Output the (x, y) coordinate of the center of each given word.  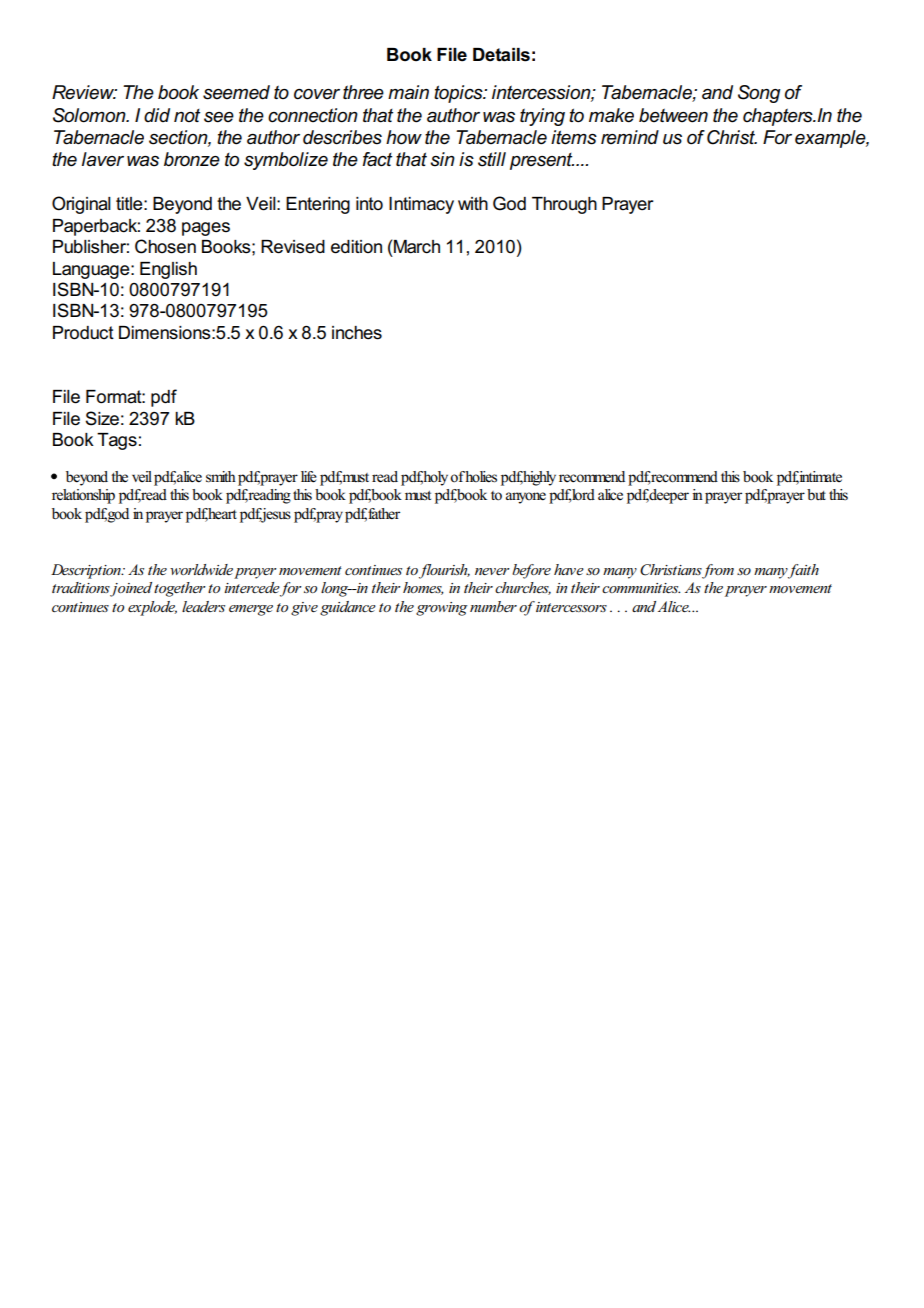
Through (564, 205)
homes (423, 588)
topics (459, 94)
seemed (236, 92)
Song (759, 94)
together (180, 589)
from (717, 571)
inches (357, 333)
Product (83, 333)
